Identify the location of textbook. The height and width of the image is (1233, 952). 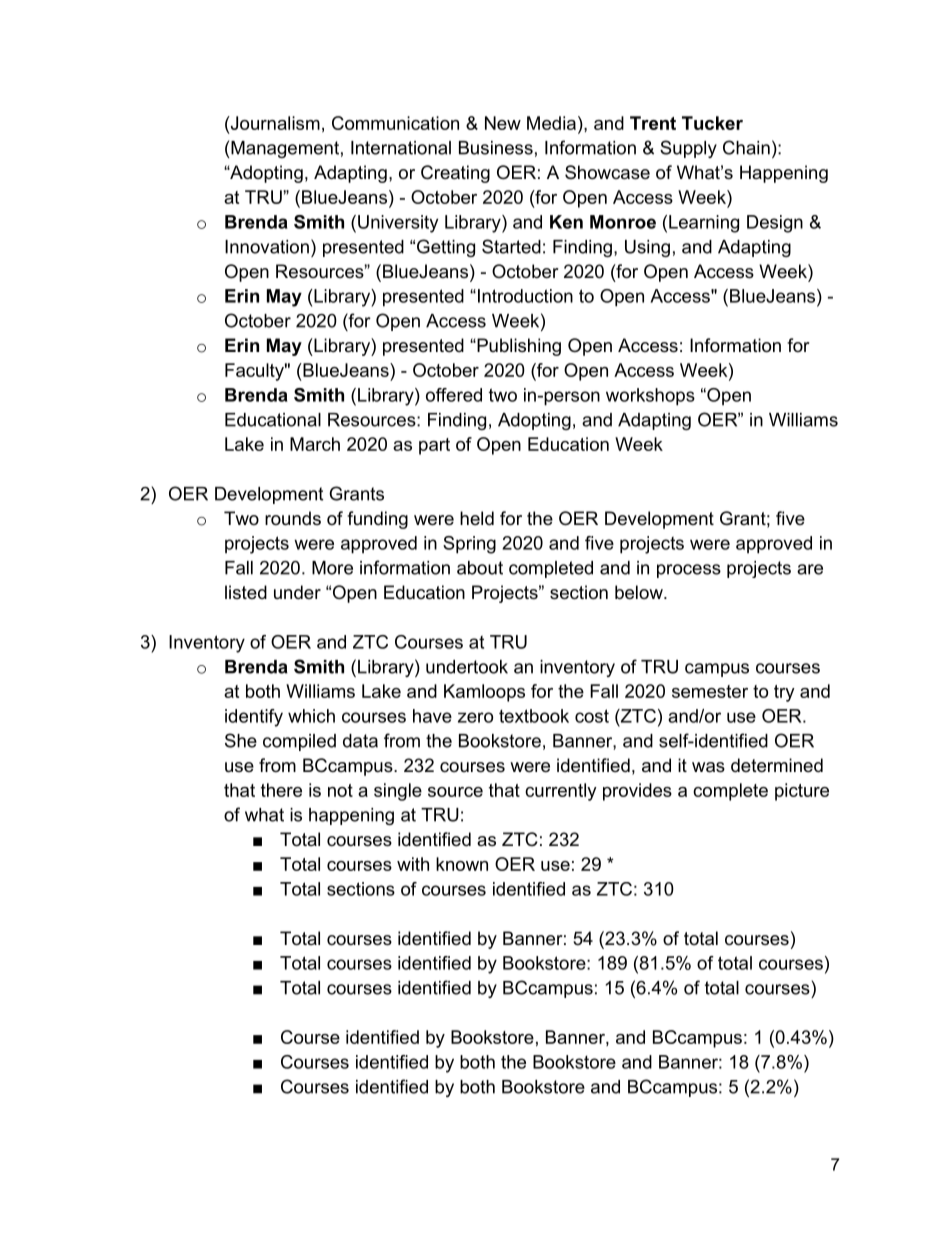
(534, 716).
